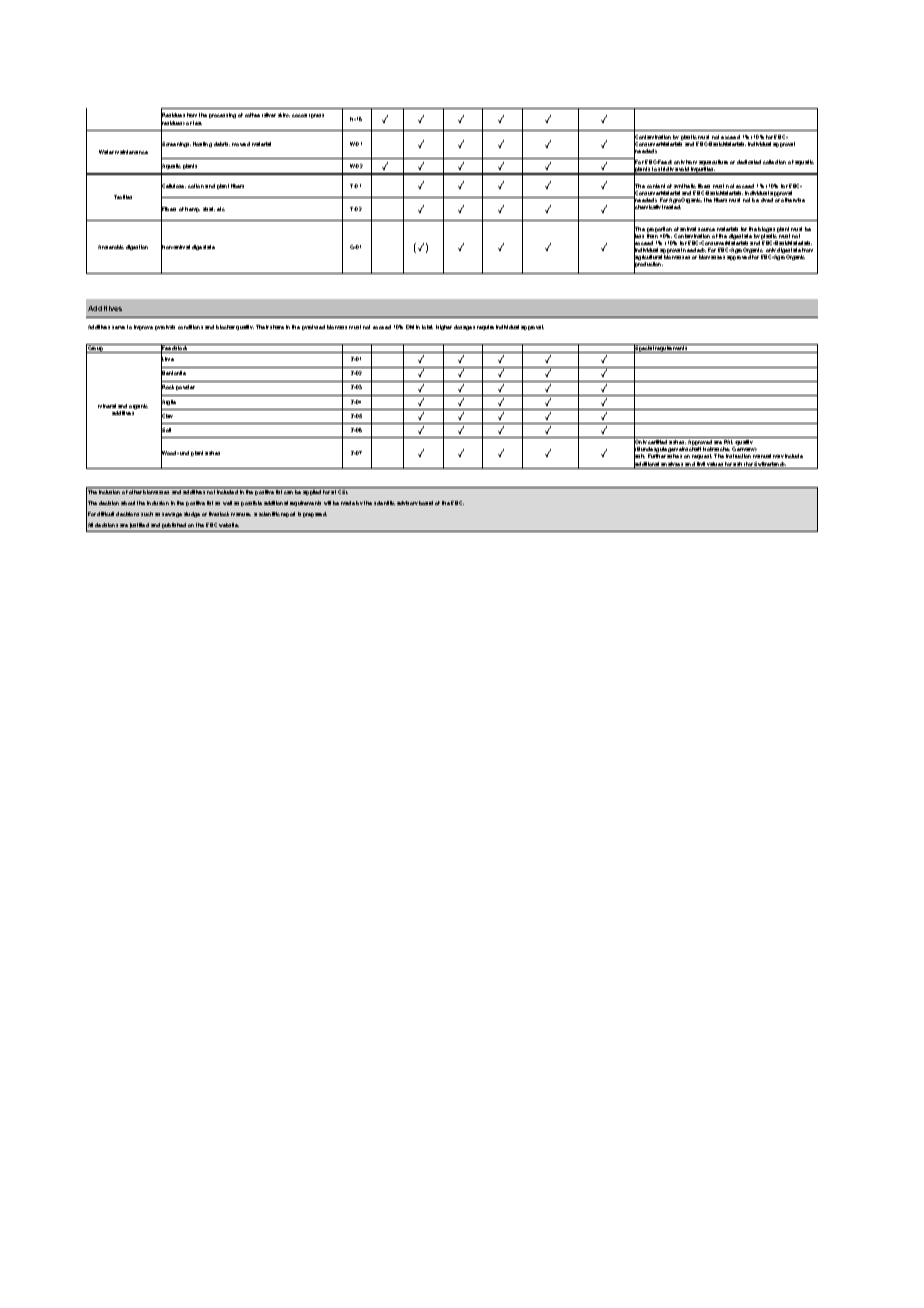  What do you see at coordinates (190, 327) in the image?
I see `conditions` at bounding box center [190, 327].
